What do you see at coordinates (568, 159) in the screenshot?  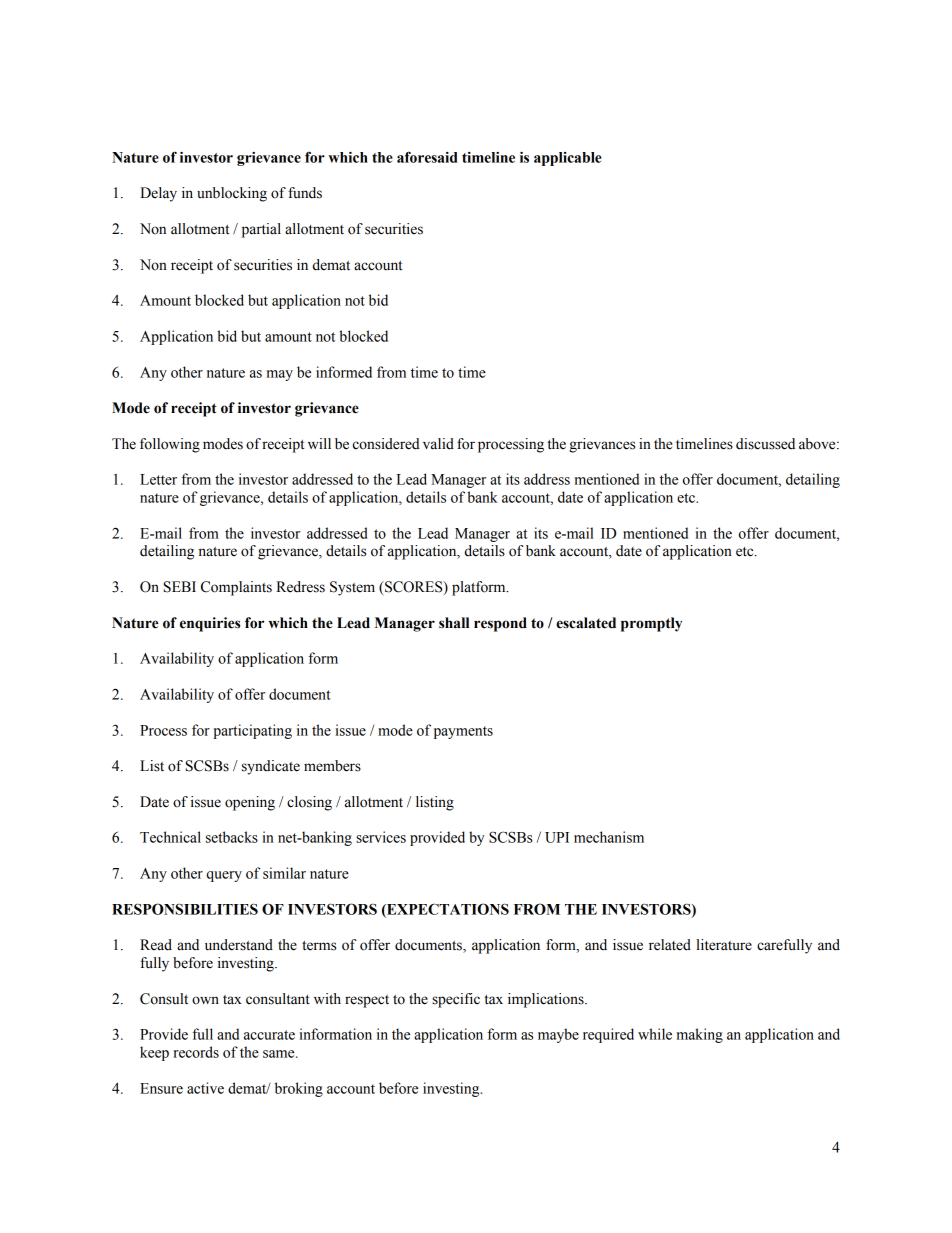 I see `applicable` at bounding box center [568, 159].
